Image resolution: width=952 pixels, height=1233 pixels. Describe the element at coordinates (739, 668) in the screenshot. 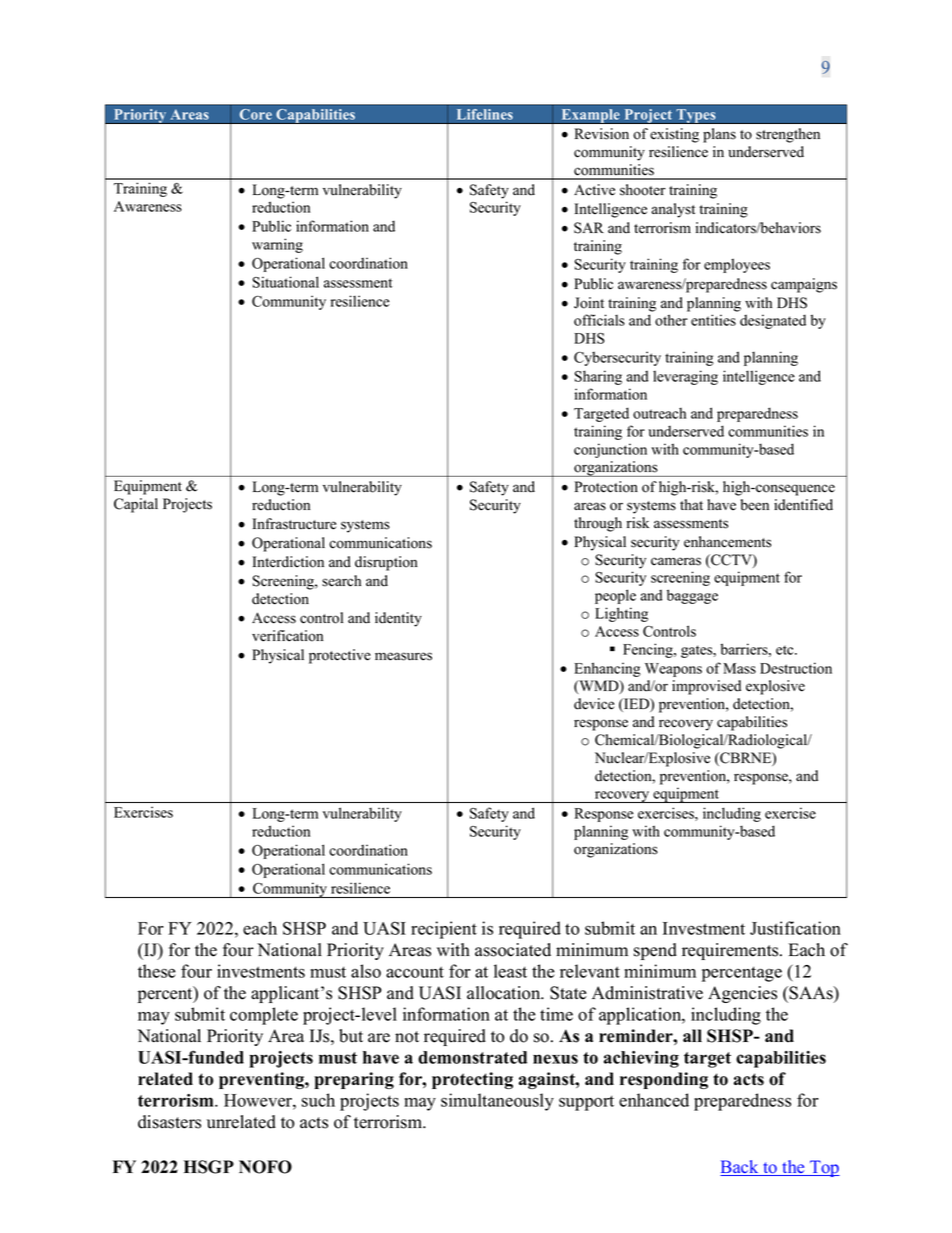

I see `Mass` at that location.
